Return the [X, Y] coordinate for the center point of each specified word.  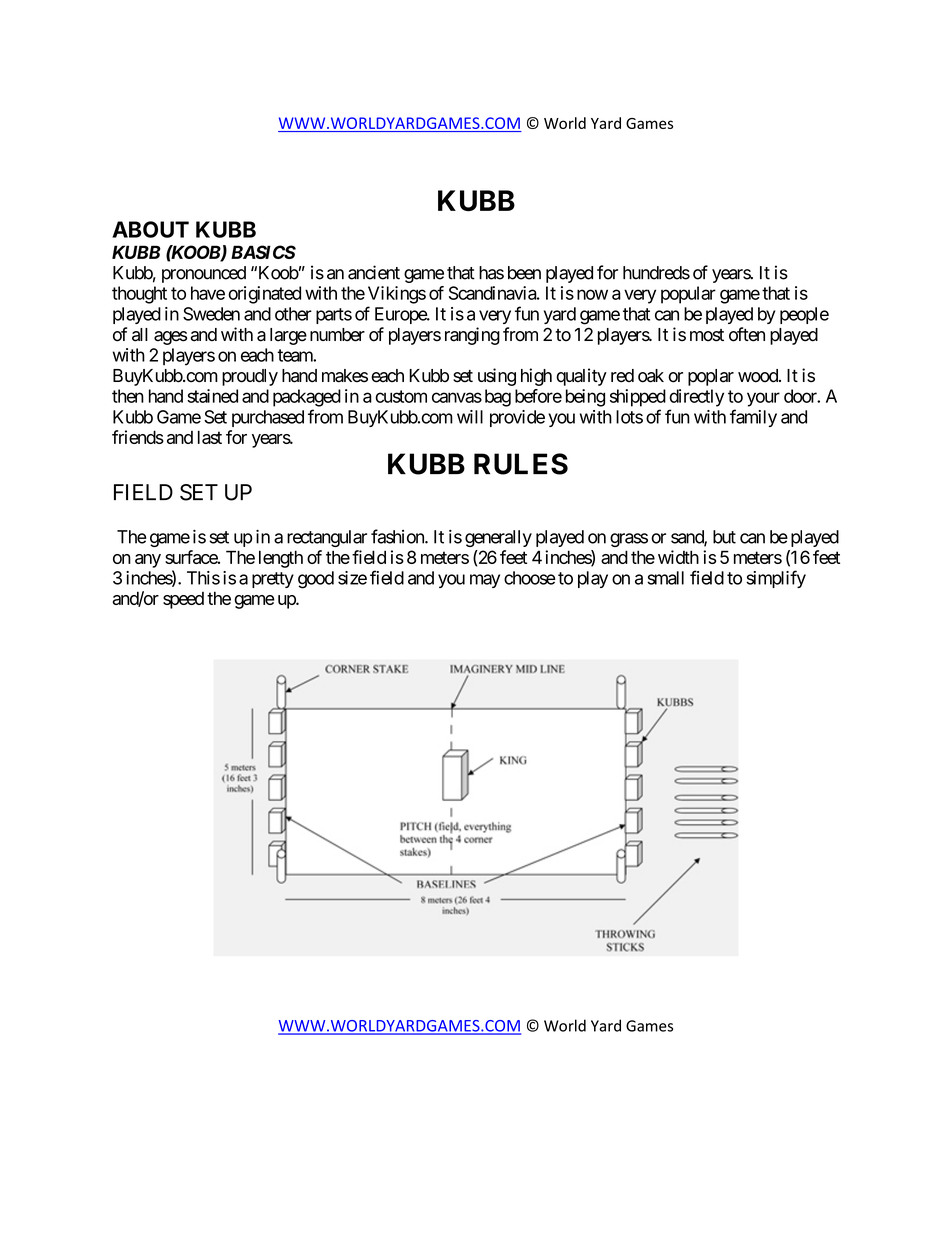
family [753, 418]
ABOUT [150, 229]
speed [183, 600]
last [210, 437]
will [470, 417]
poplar [711, 377]
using [497, 377]
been [524, 273]
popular [688, 295]
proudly [250, 377]
